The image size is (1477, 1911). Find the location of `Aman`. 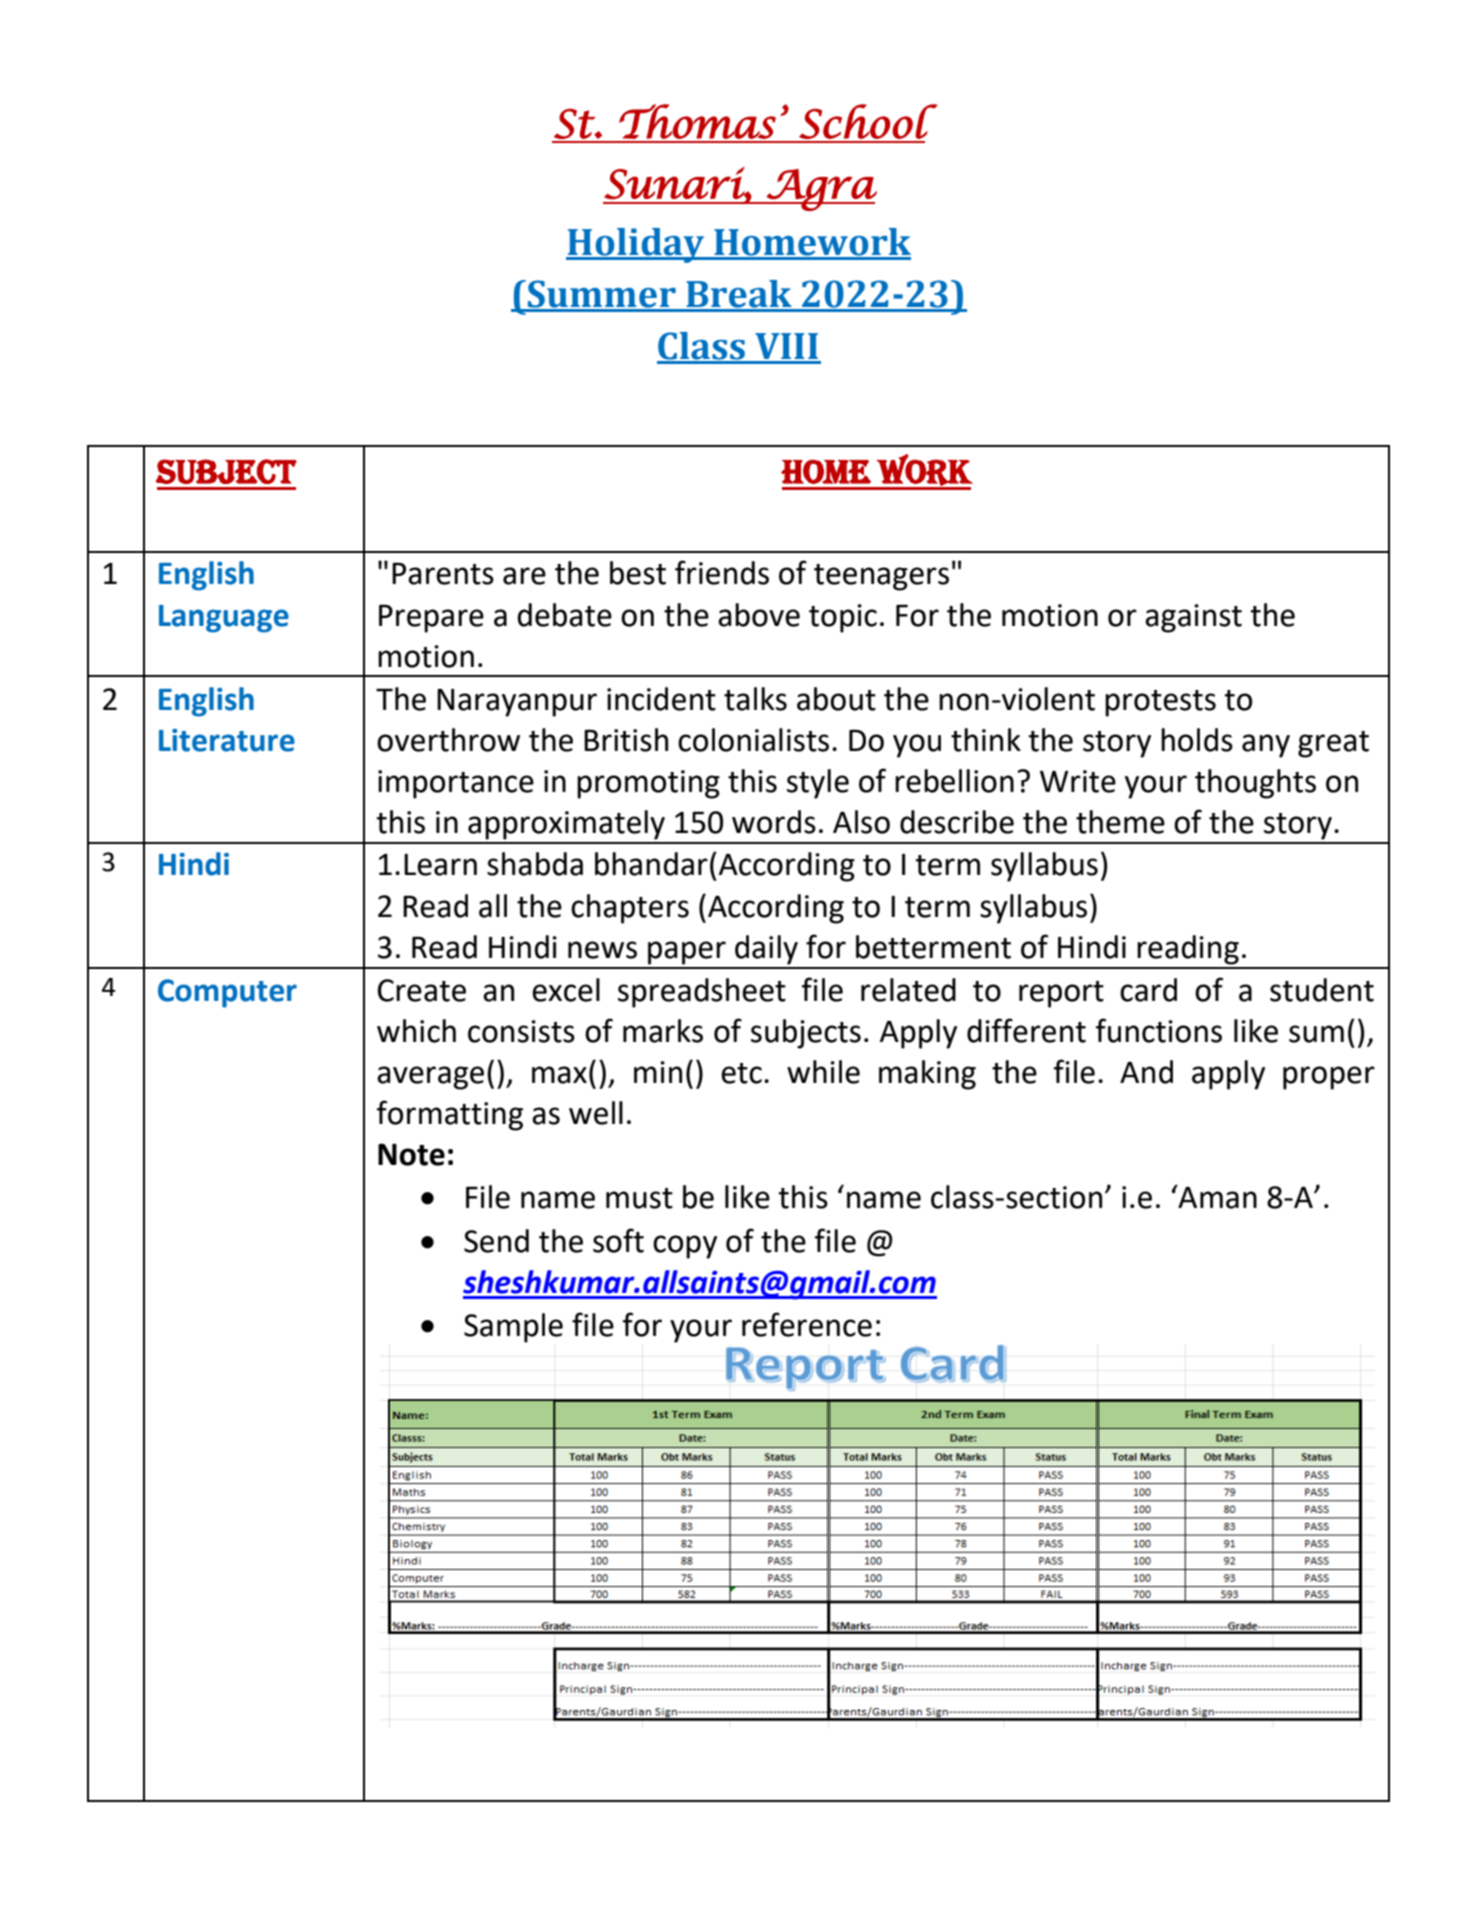

Aman is located at coordinates (1216, 1196).
